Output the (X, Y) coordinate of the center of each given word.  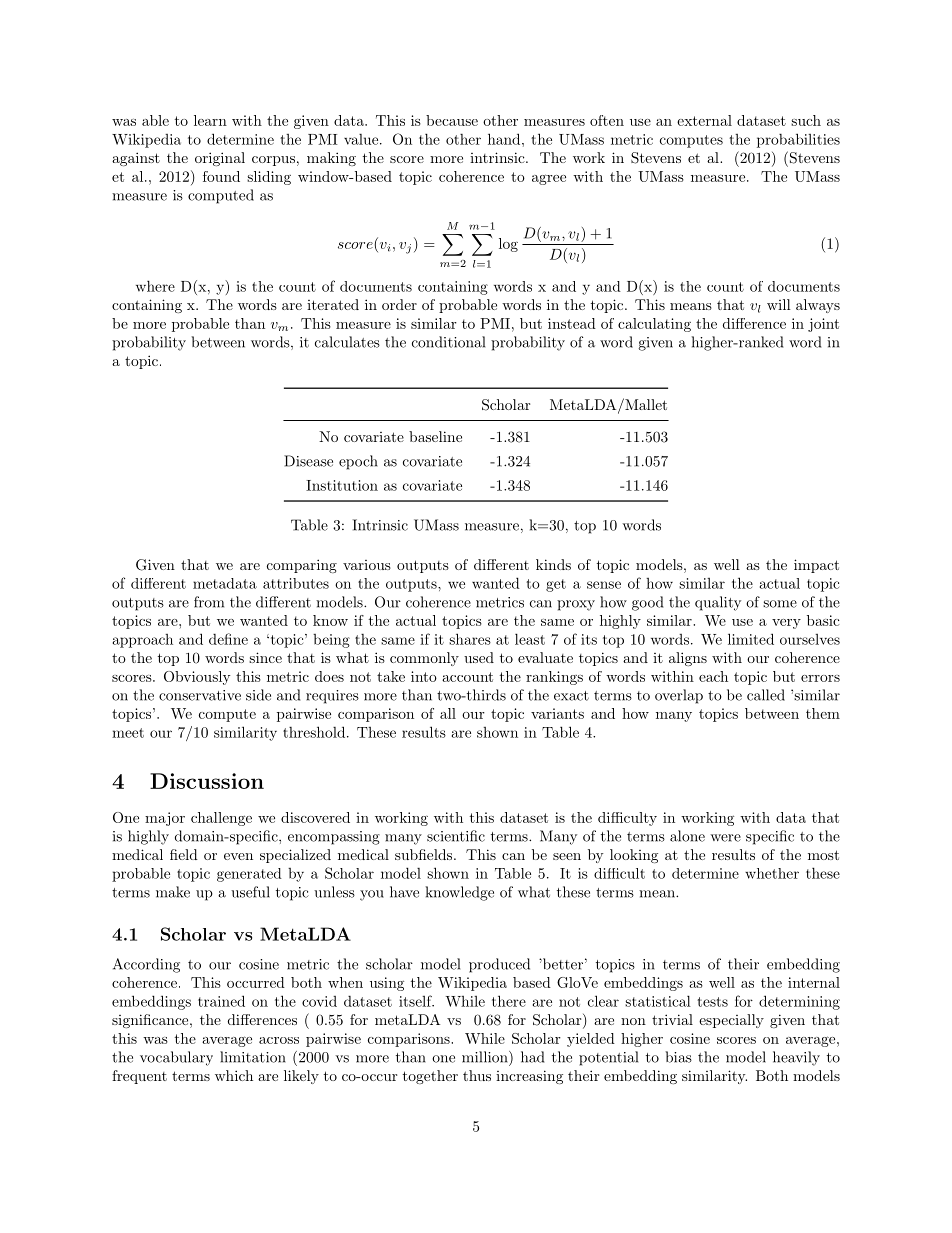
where (155, 286)
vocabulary (176, 1058)
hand (504, 139)
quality (718, 603)
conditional (448, 342)
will (779, 304)
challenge (221, 819)
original (220, 159)
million (486, 1057)
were (725, 838)
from (209, 602)
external (704, 120)
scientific (456, 836)
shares (470, 639)
